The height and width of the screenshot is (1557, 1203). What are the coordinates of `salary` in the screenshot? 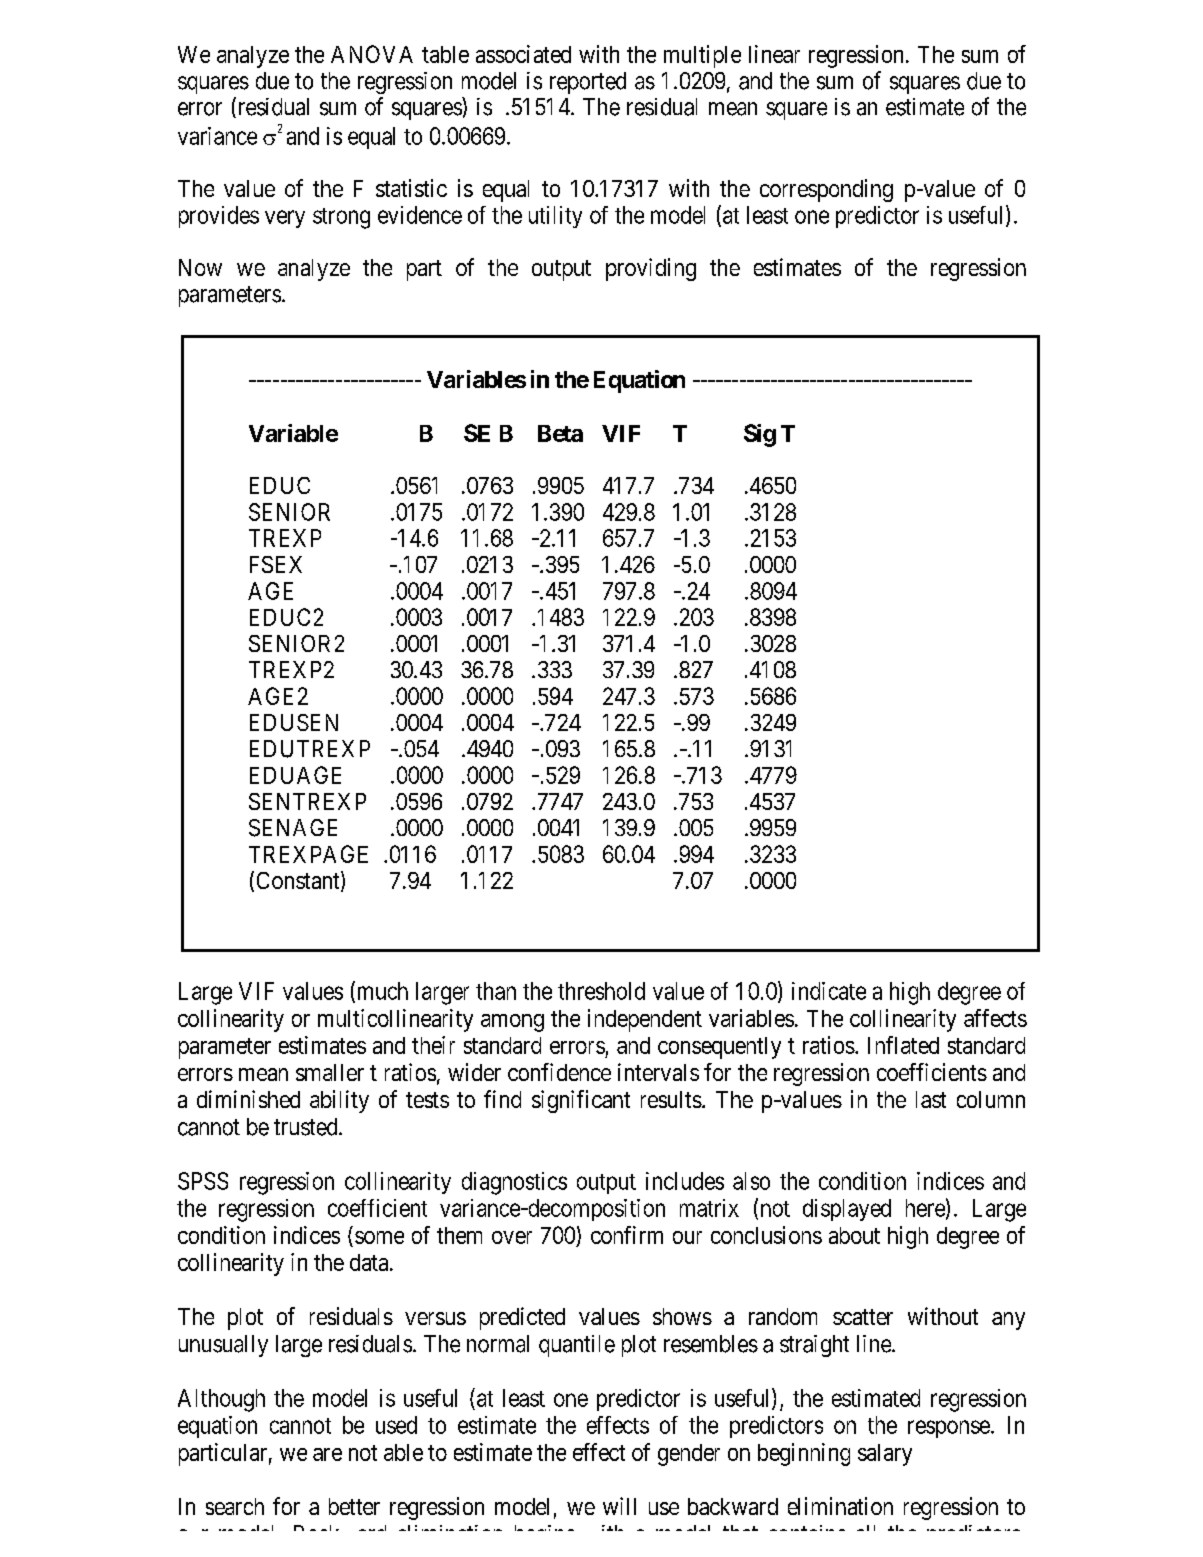 It's located at (885, 1455).
